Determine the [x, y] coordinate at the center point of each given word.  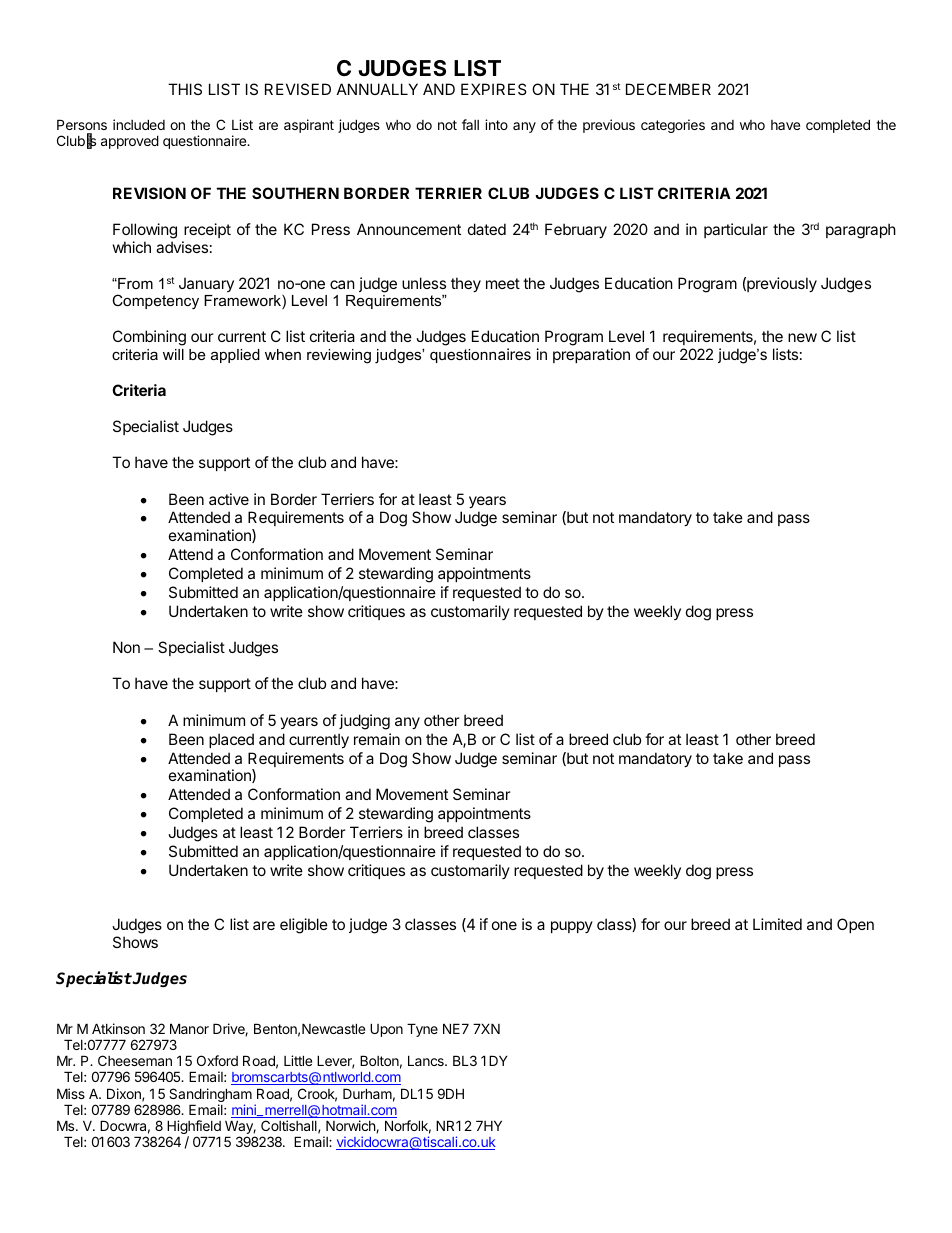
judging [364, 722]
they [466, 284]
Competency [155, 302]
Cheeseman [135, 1060]
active [229, 499]
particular [736, 230]
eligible [304, 926]
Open [855, 925]
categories [673, 126]
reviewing [339, 356]
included [139, 124]
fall [470, 124]
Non [126, 647]
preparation [591, 355]
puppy [572, 927]
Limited [777, 924]
